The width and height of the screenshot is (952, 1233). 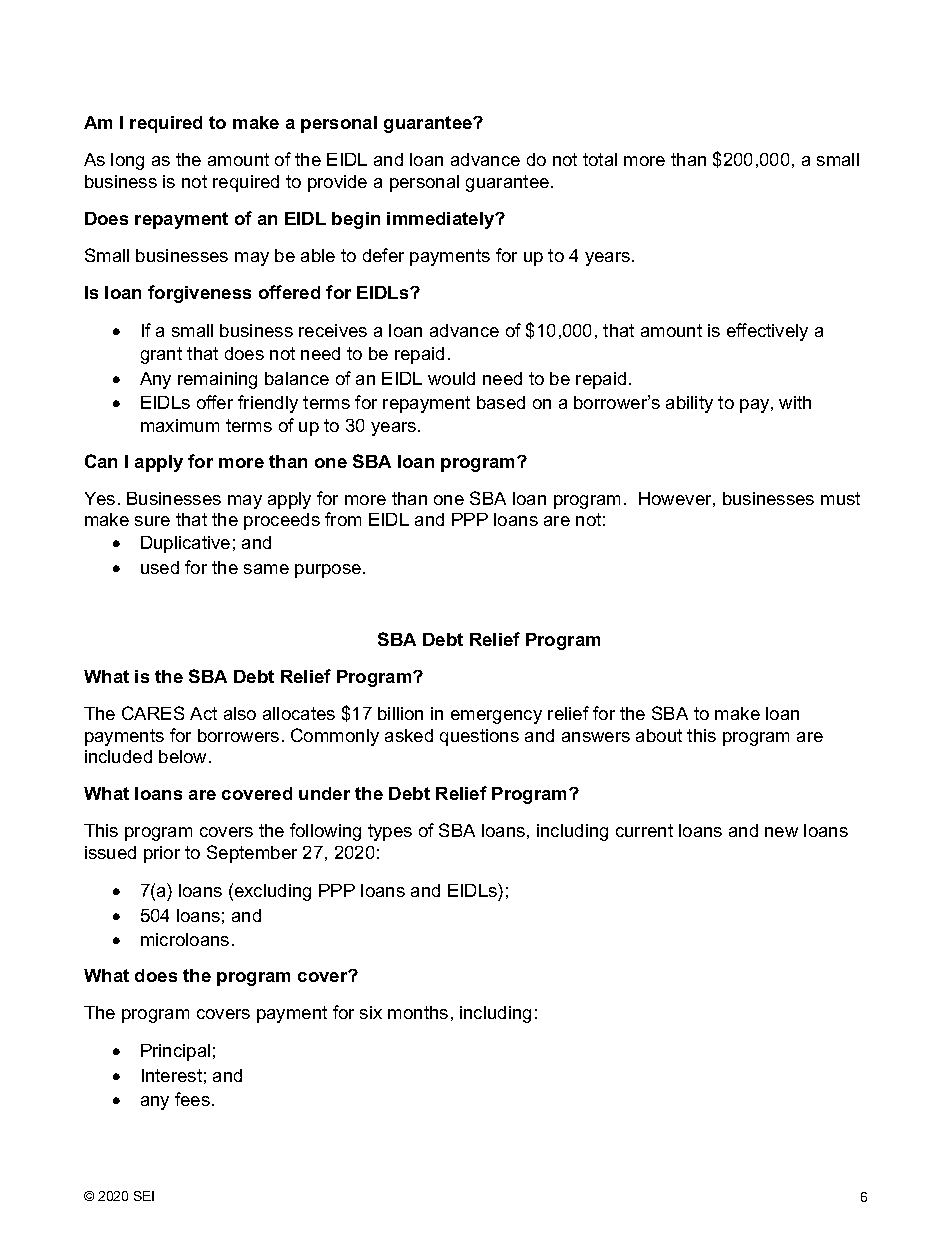 I want to click on Principal, so click(x=175, y=1052).
